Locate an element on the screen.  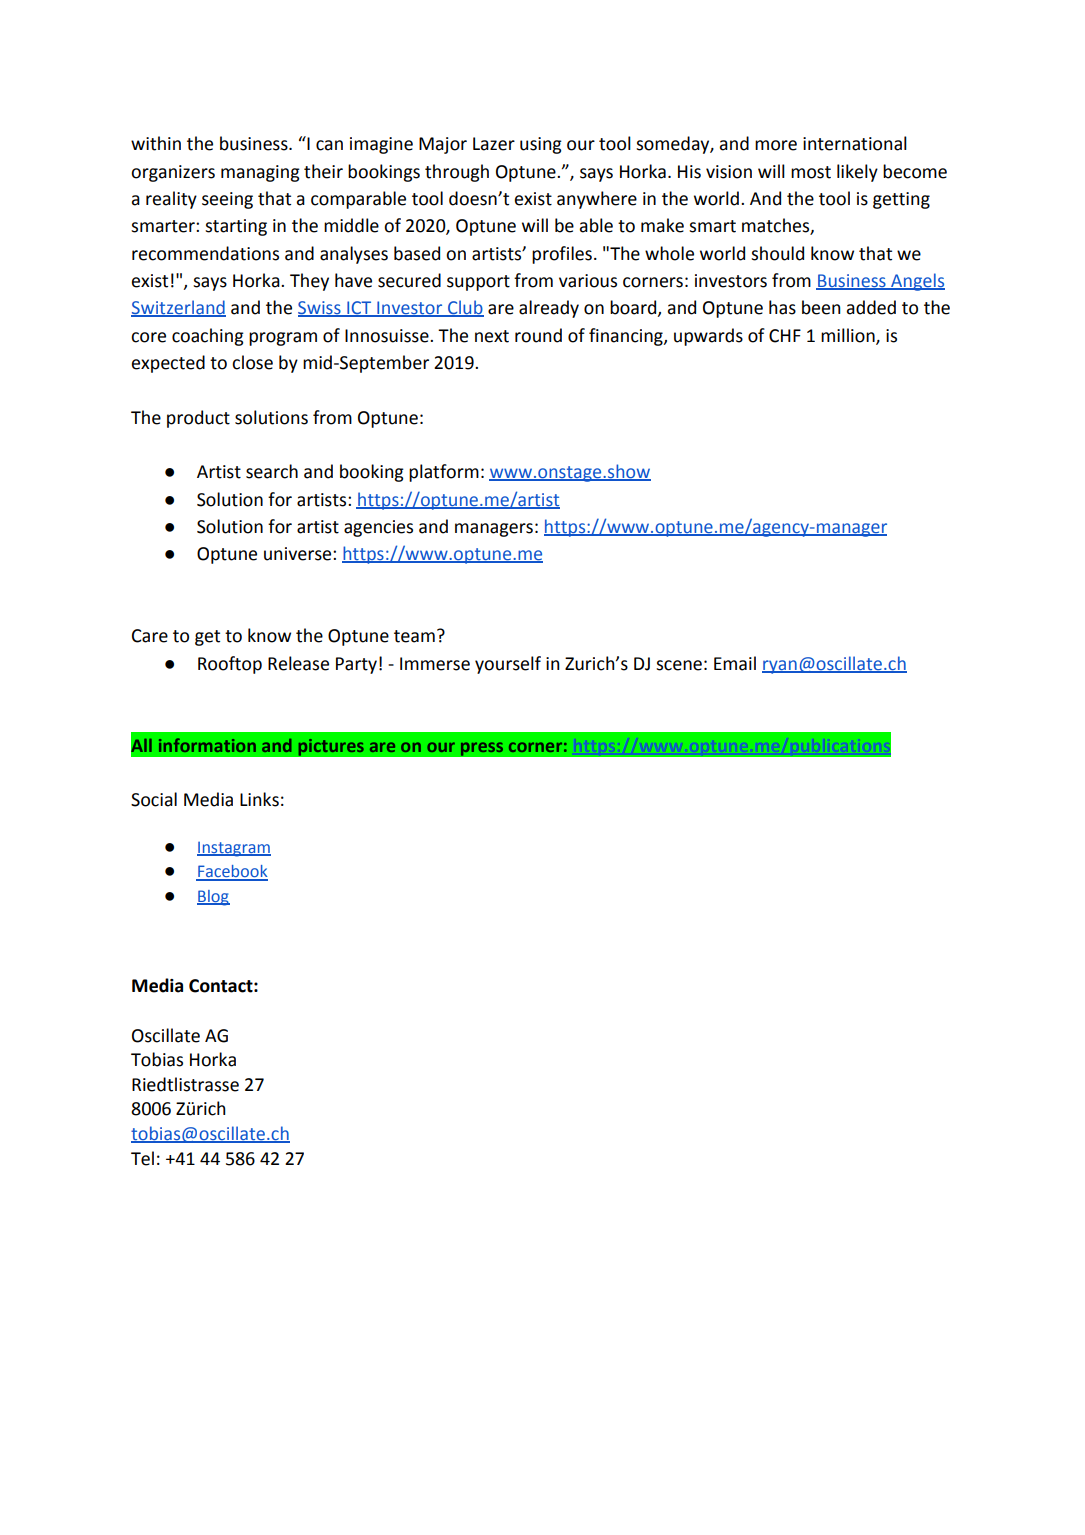
million is located at coordinates (849, 336).
